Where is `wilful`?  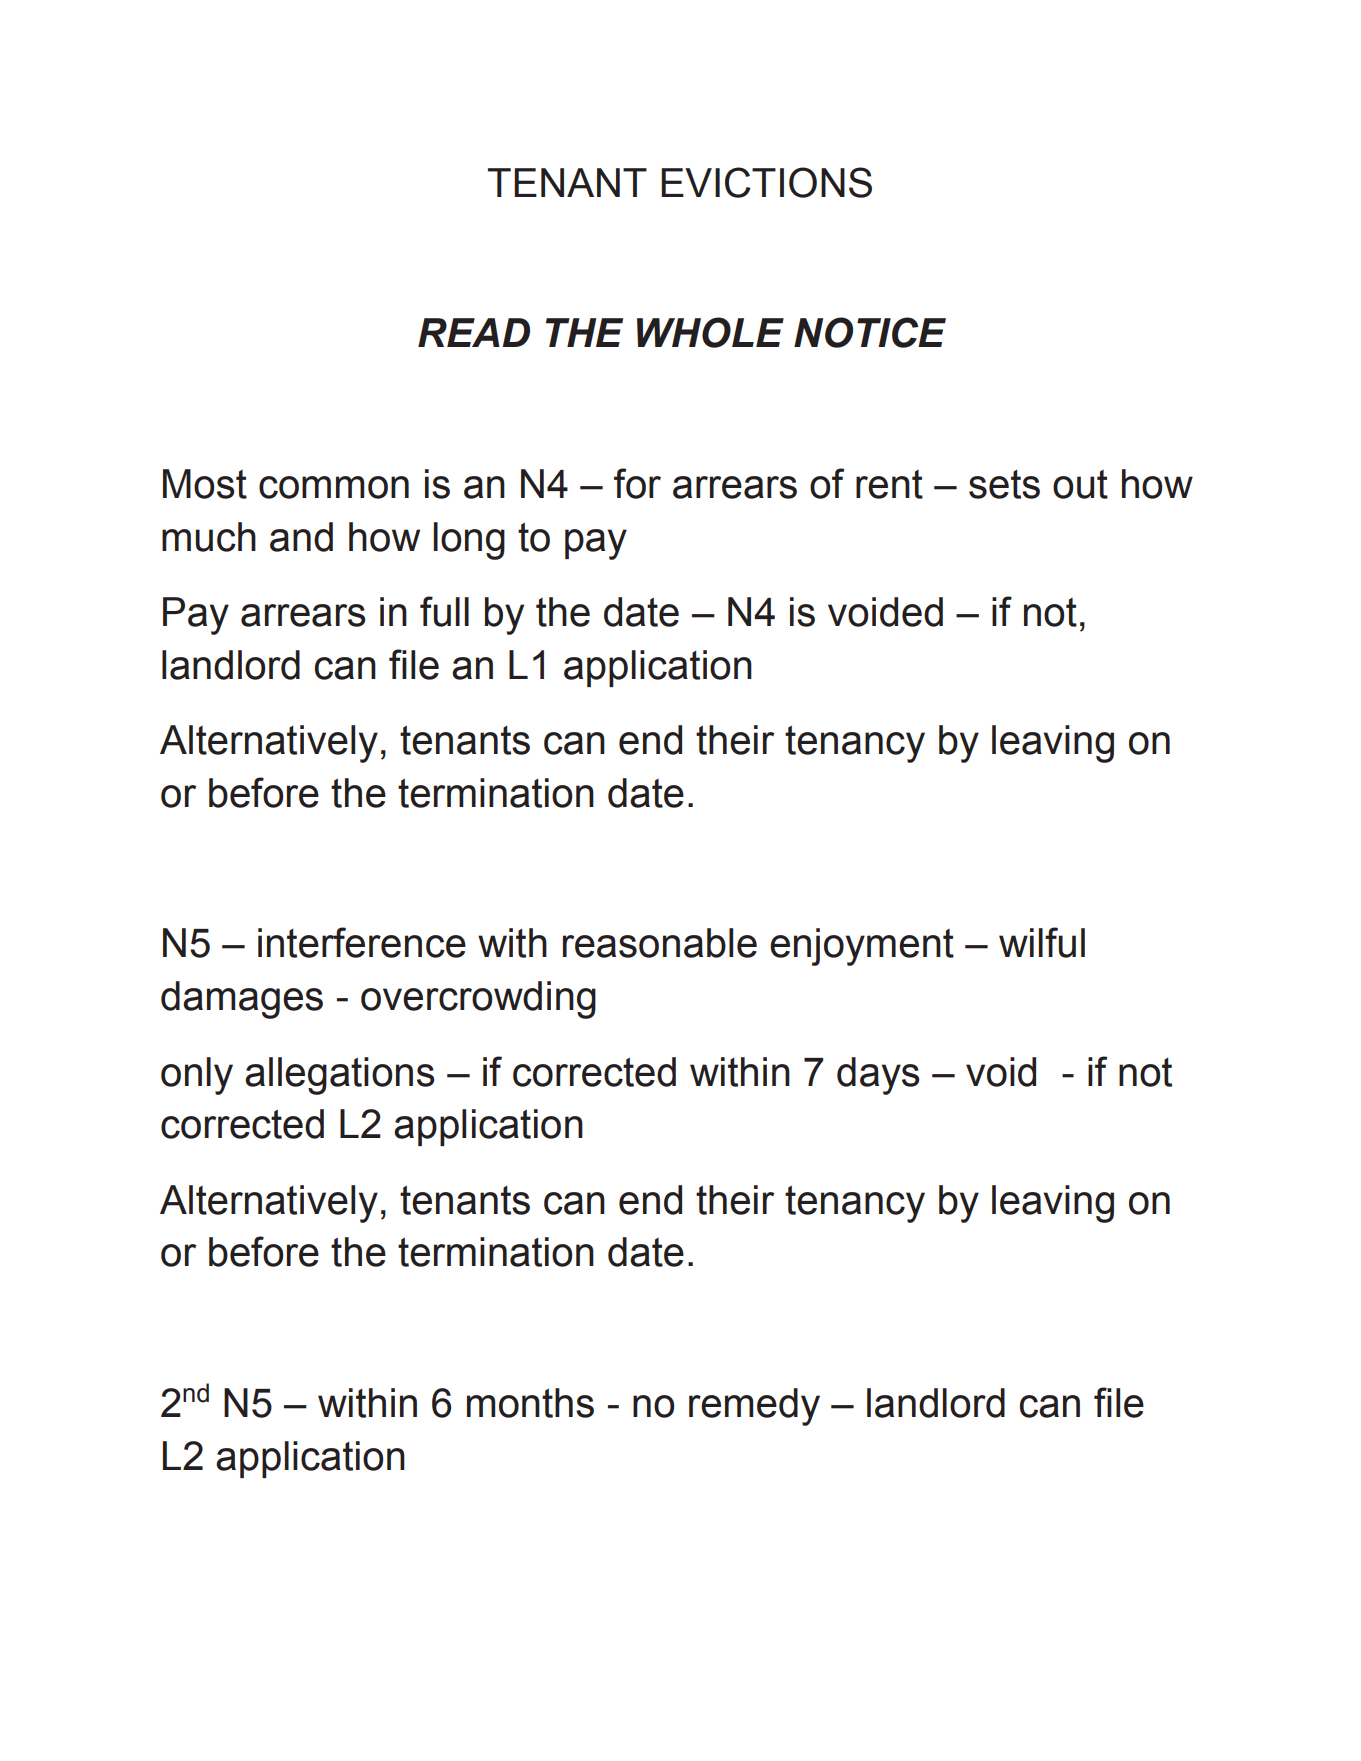
wilful is located at coordinates (1042, 942).
